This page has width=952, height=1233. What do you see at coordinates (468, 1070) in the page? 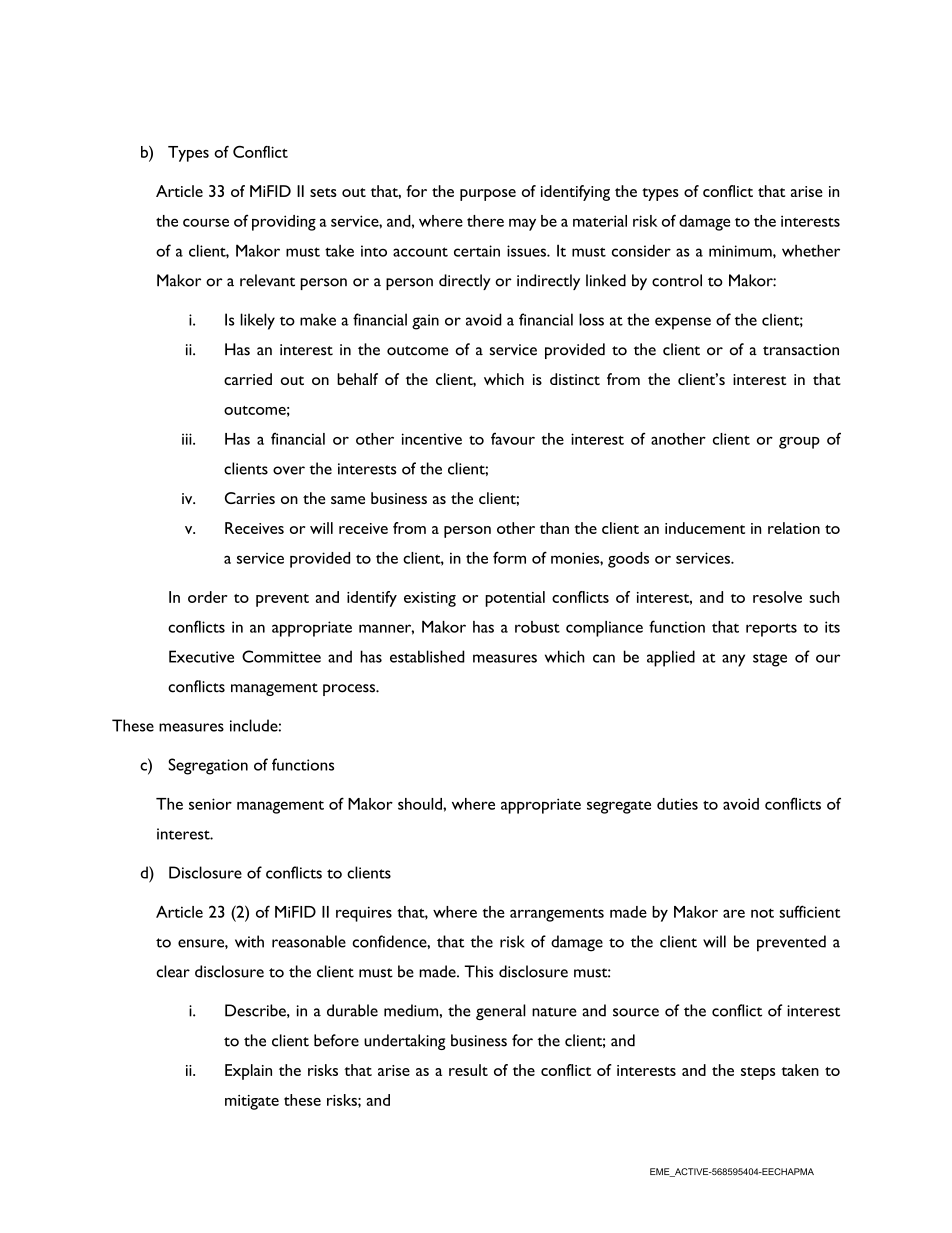
I see `result` at bounding box center [468, 1070].
